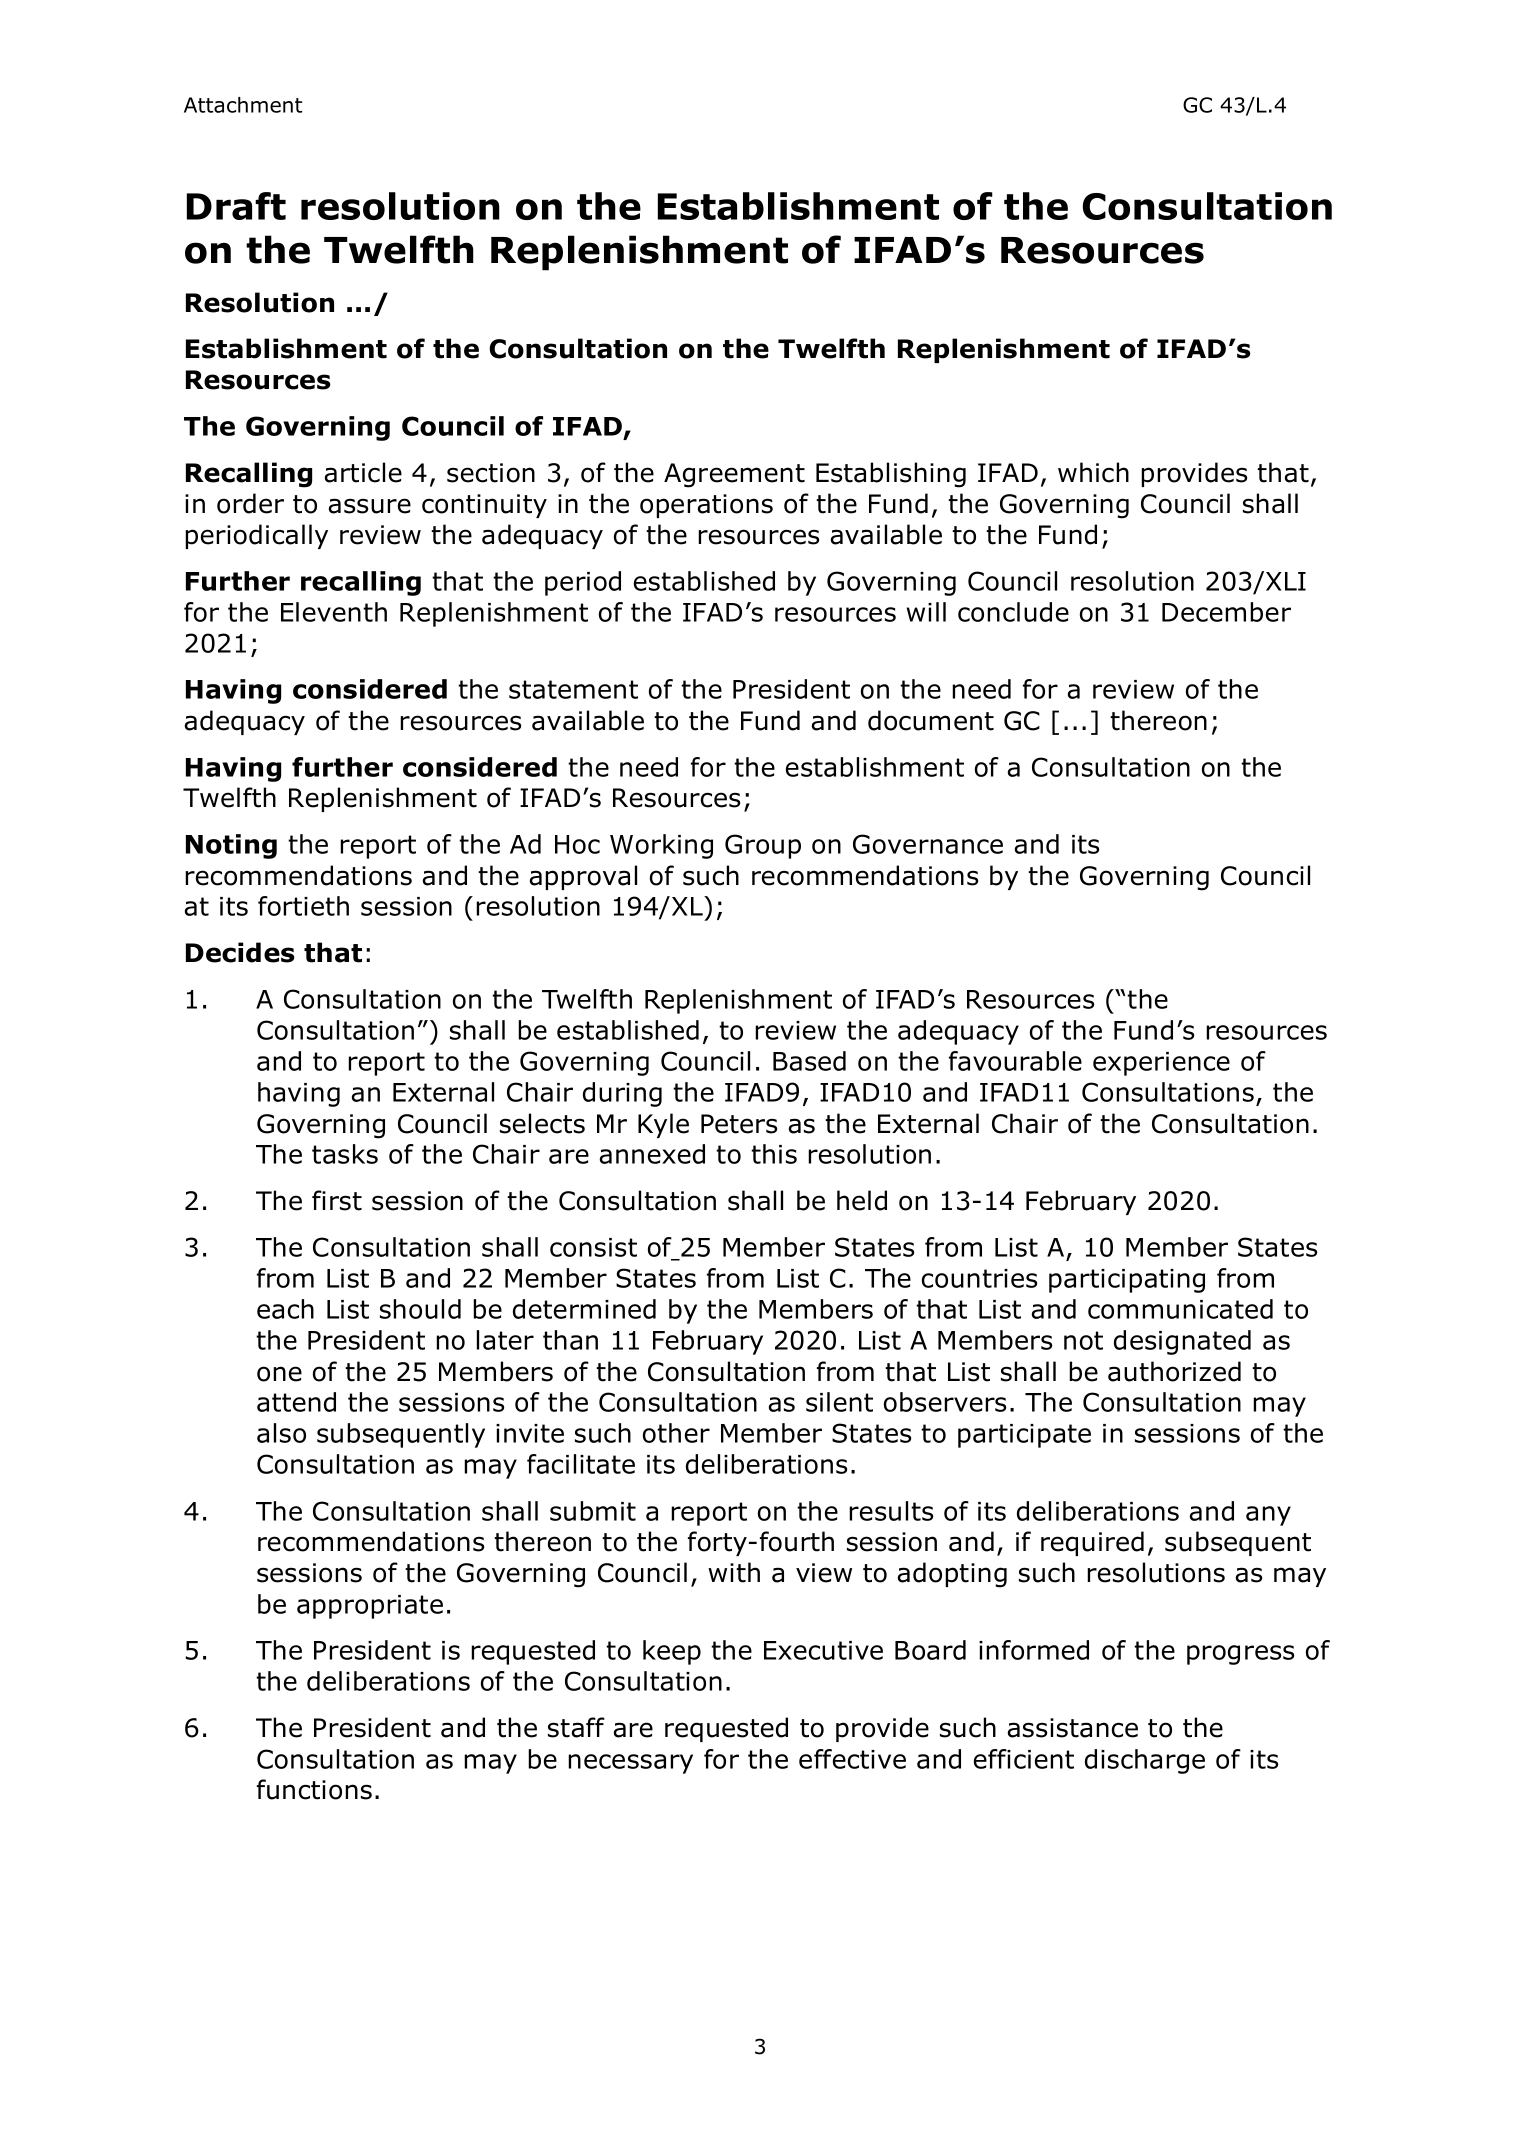 The width and height of the screenshot is (1520, 2151). Describe the element at coordinates (314, 1789) in the screenshot. I see `functions` at that location.
